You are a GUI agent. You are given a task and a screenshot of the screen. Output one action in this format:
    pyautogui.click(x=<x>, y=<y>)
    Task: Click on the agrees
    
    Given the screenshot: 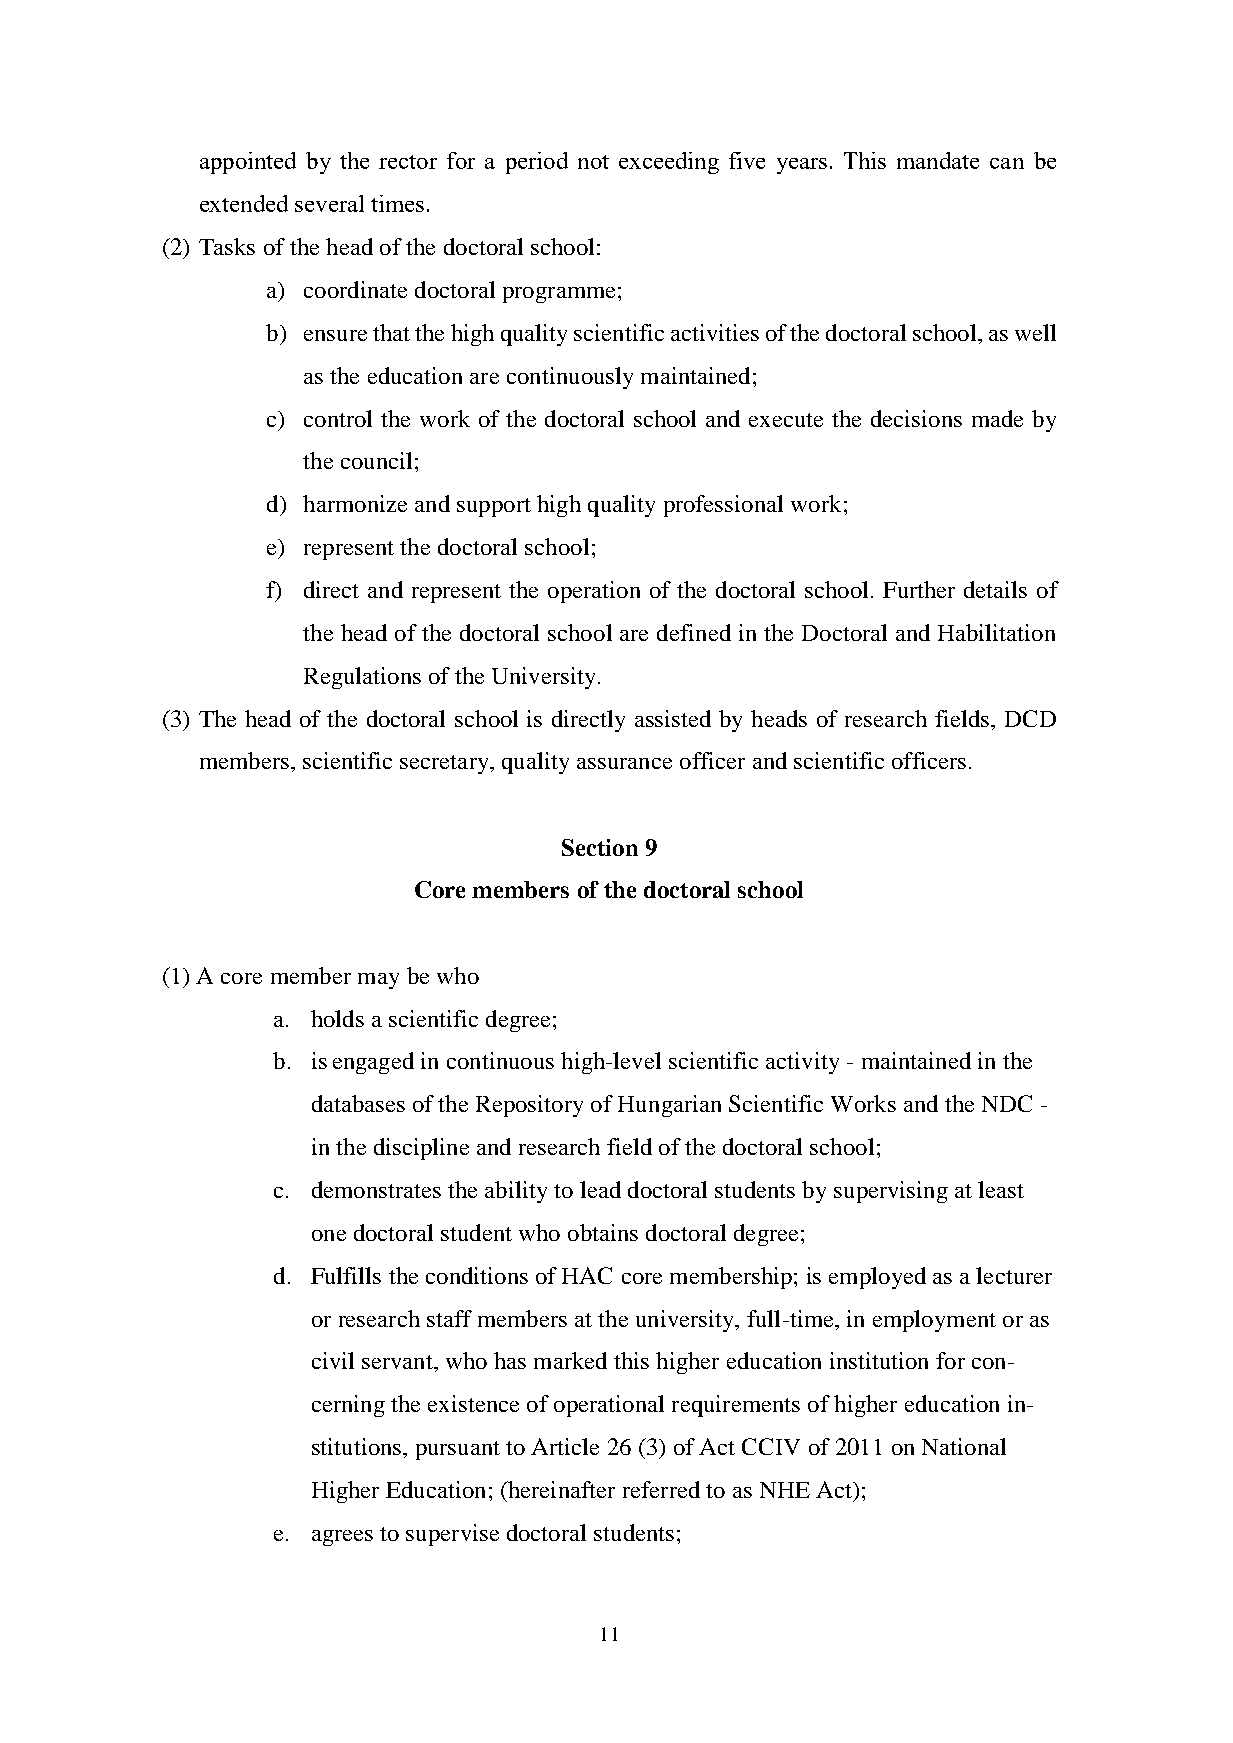 What is the action you would take?
    pyautogui.click(x=342, y=1538)
